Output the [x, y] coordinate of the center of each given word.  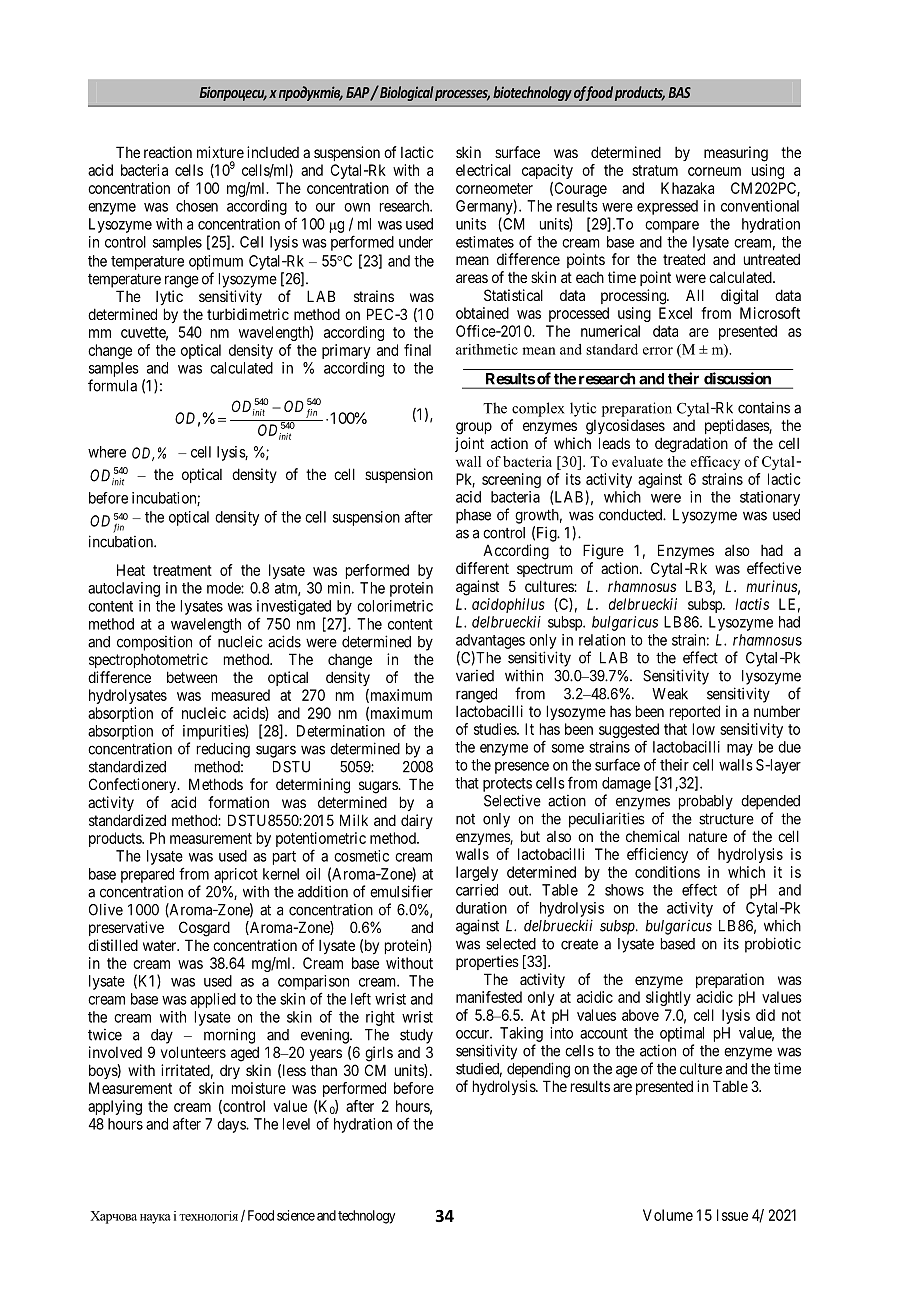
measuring [736, 154]
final [417, 350]
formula [112, 385]
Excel [675, 313]
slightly [668, 998]
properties [487, 962]
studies [496, 729]
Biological [405, 93]
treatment [182, 570]
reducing [223, 750]
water [161, 945]
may [740, 750]
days [232, 1125]
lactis [752, 604]
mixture [220, 152]
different [482, 568]
